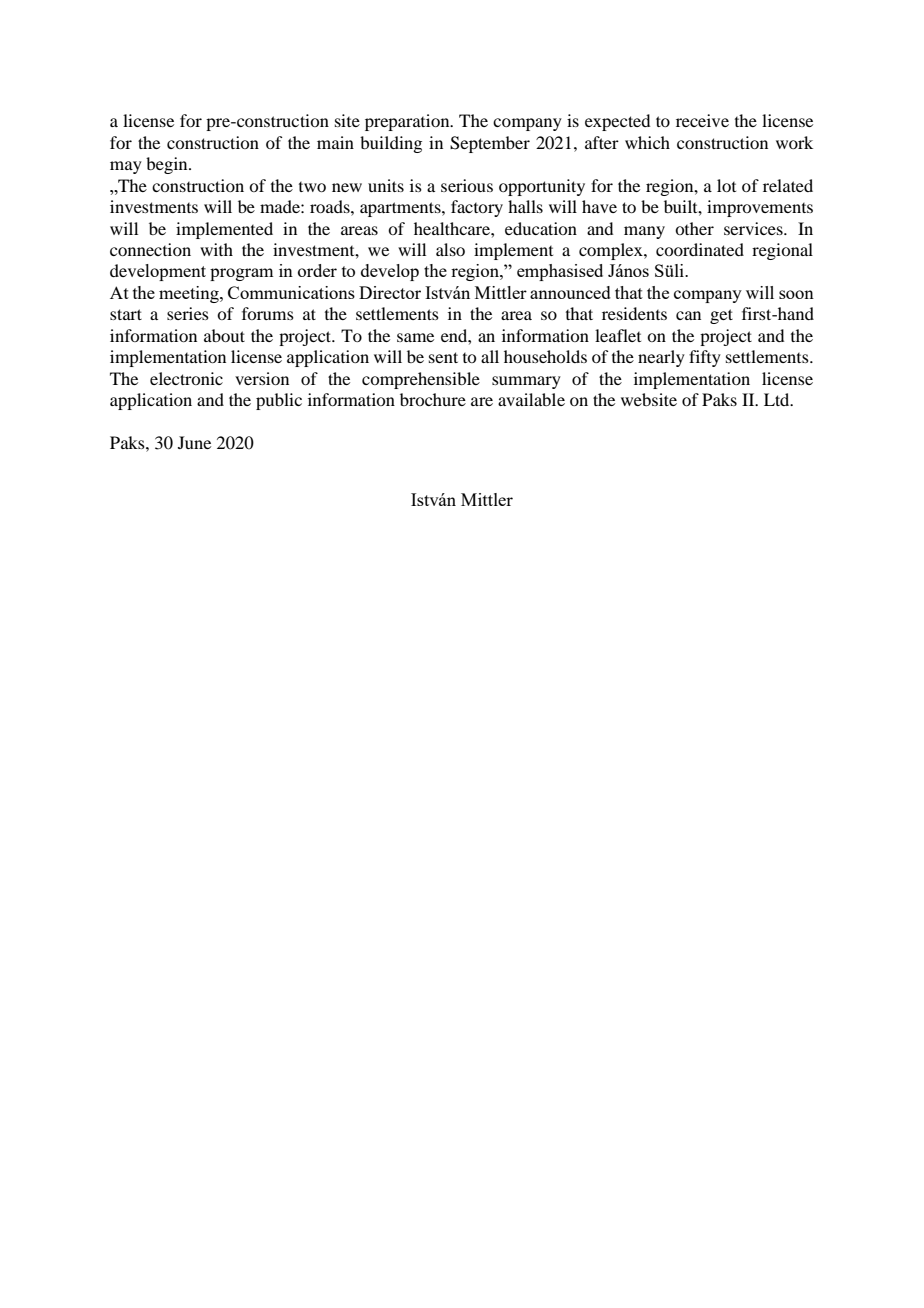 The image size is (924, 1308). What do you see at coordinates (335, 142) in the screenshot?
I see `main` at bounding box center [335, 142].
